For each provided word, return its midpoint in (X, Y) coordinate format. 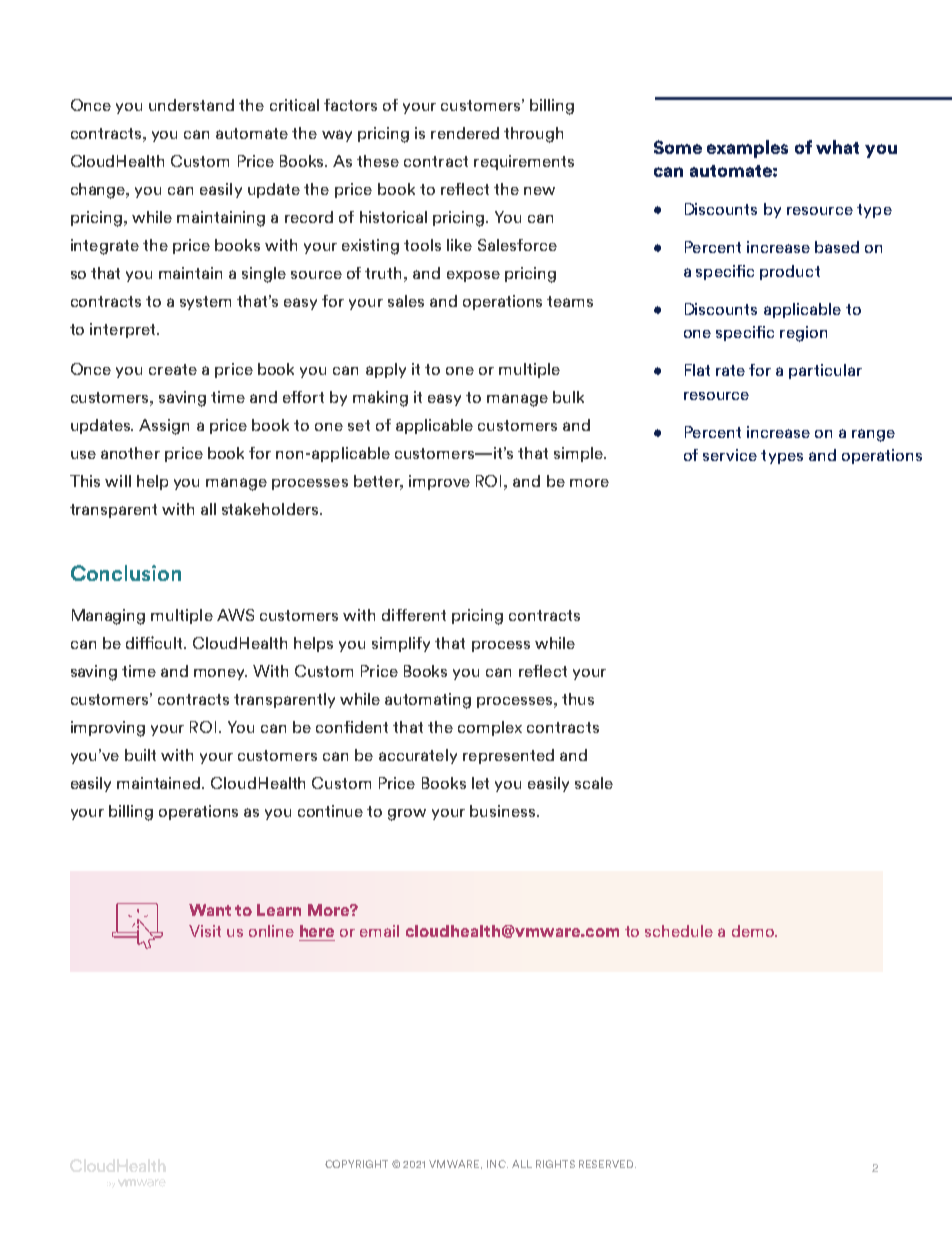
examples (747, 149)
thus (578, 699)
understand (191, 105)
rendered (465, 133)
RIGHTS (555, 1164)
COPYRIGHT (356, 1164)
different (414, 615)
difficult (156, 642)
